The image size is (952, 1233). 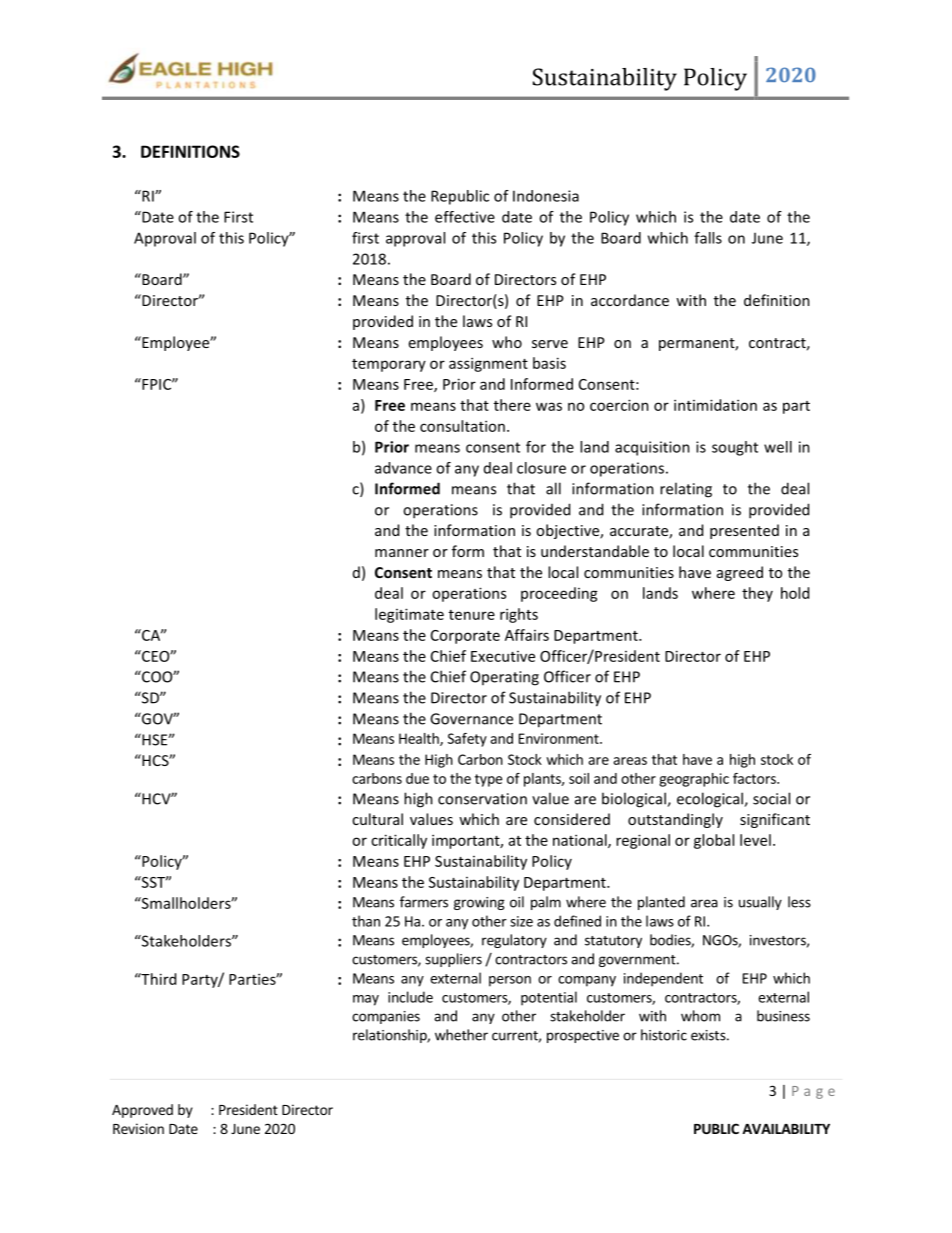 I want to click on Executive, so click(x=503, y=656).
